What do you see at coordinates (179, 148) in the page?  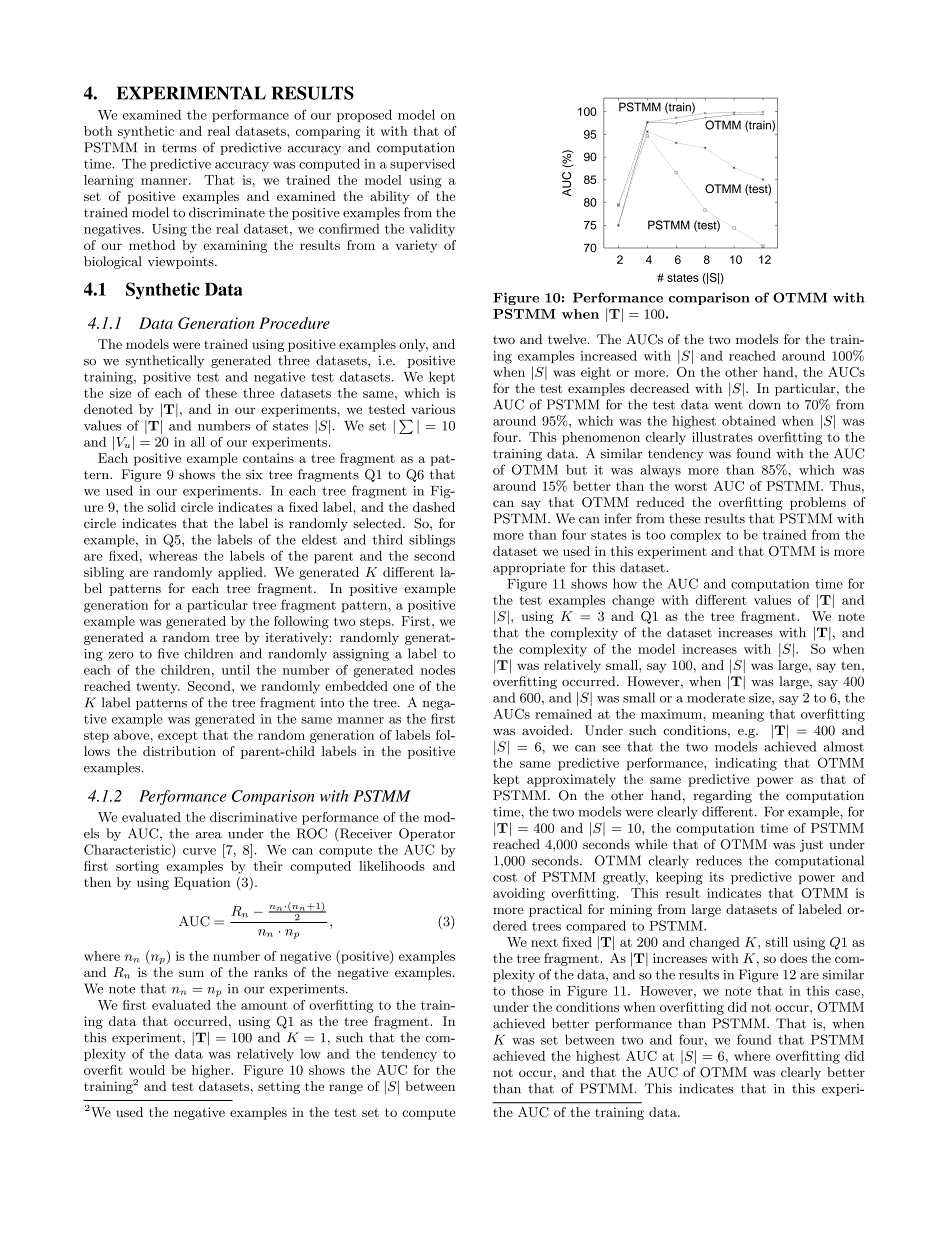 I see `terms` at bounding box center [179, 148].
